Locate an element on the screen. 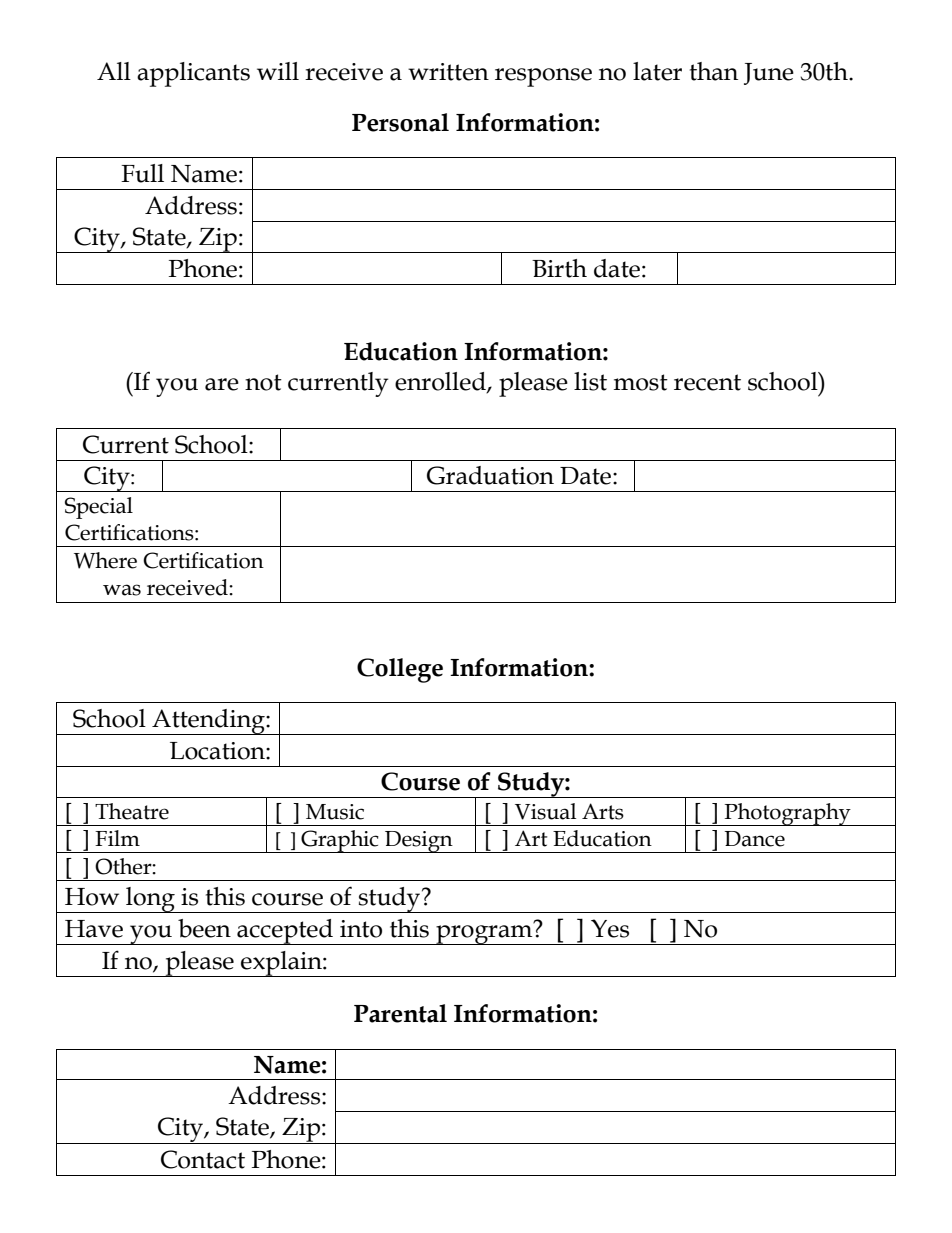 The image size is (952, 1233). recent is located at coordinates (707, 382).
